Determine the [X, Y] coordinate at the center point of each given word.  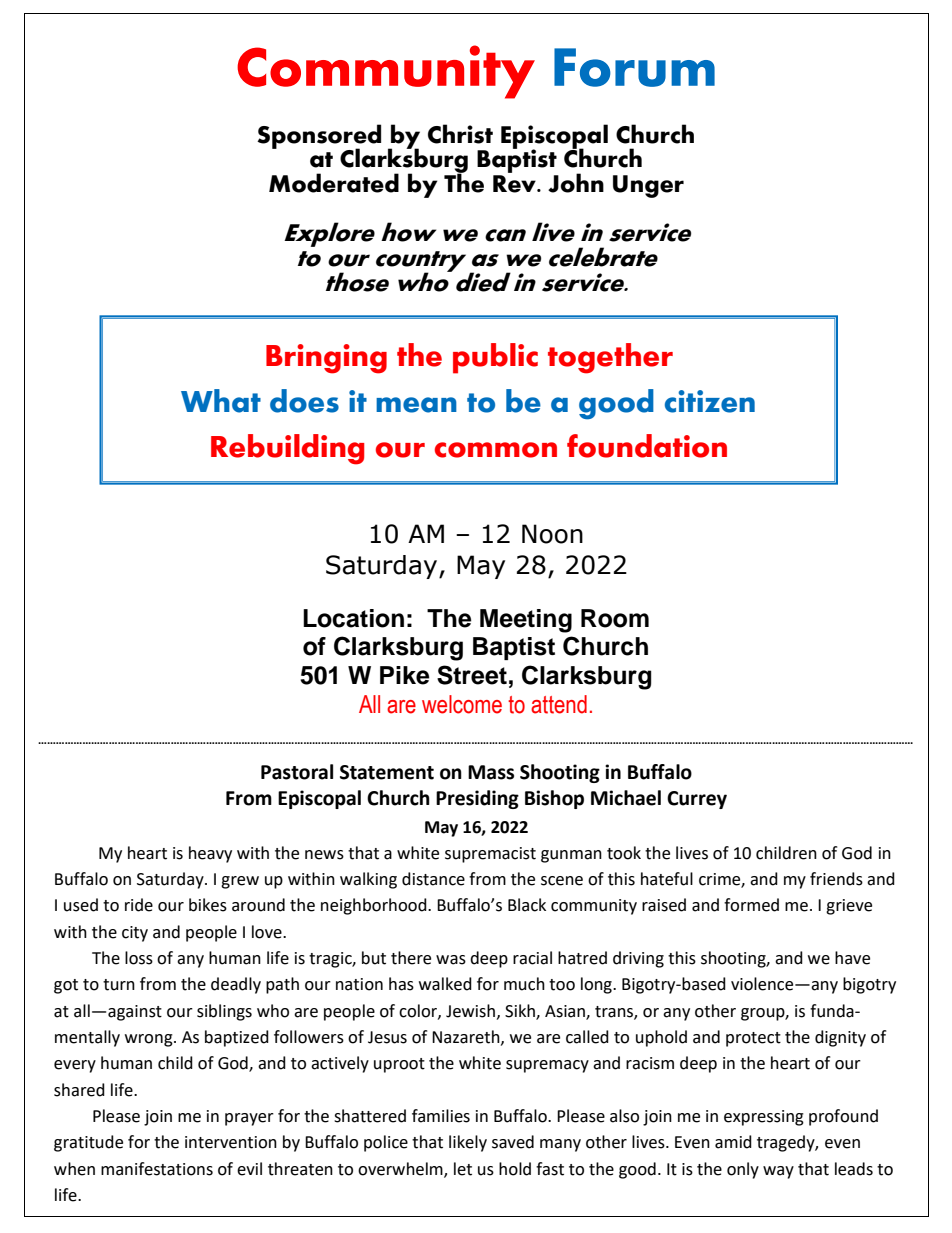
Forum [634, 67]
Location [353, 618]
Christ [460, 134]
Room [615, 618]
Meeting [526, 621]
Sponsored [319, 137]
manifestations [157, 1169]
